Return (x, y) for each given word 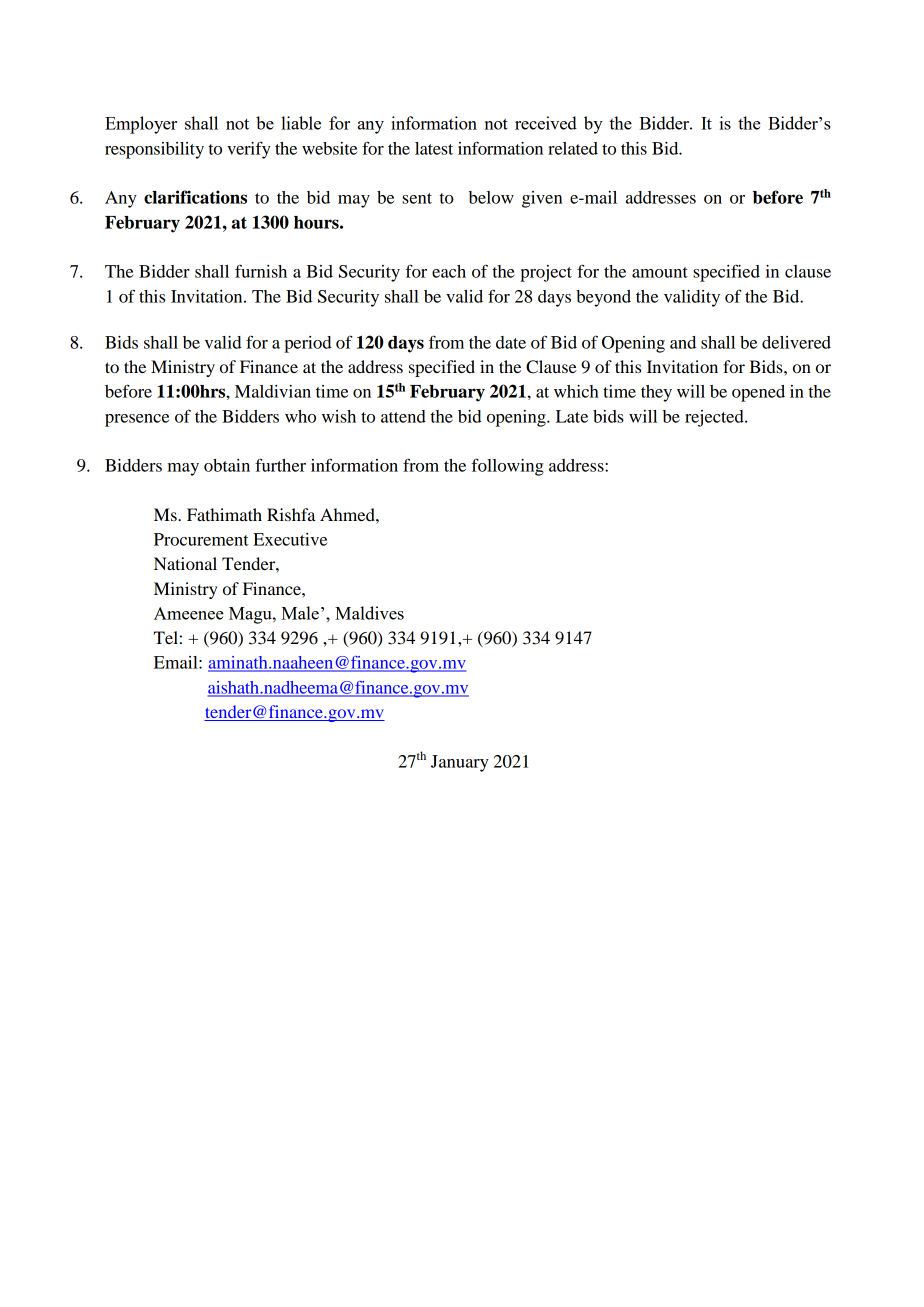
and (683, 342)
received (546, 123)
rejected (715, 418)
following (508, 467)
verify (249, 150)
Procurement (201, 539)
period (307, 344)
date (511, 342)
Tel (166, 637)
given (542, 199)
